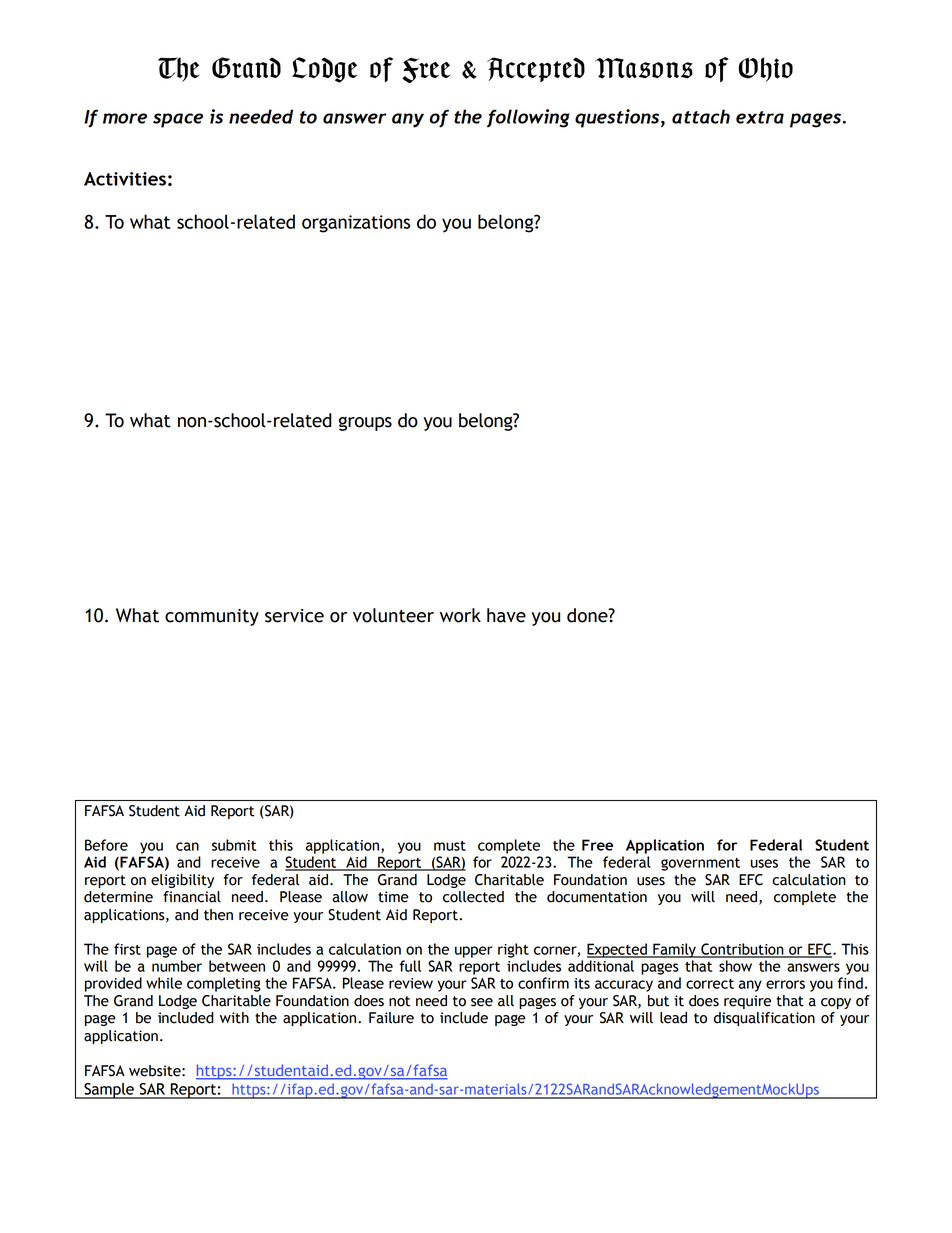 The height and width of the page is (1233, 952). Describe the element at coordinates (234, 1018) in the page. I see `with` at that location.
